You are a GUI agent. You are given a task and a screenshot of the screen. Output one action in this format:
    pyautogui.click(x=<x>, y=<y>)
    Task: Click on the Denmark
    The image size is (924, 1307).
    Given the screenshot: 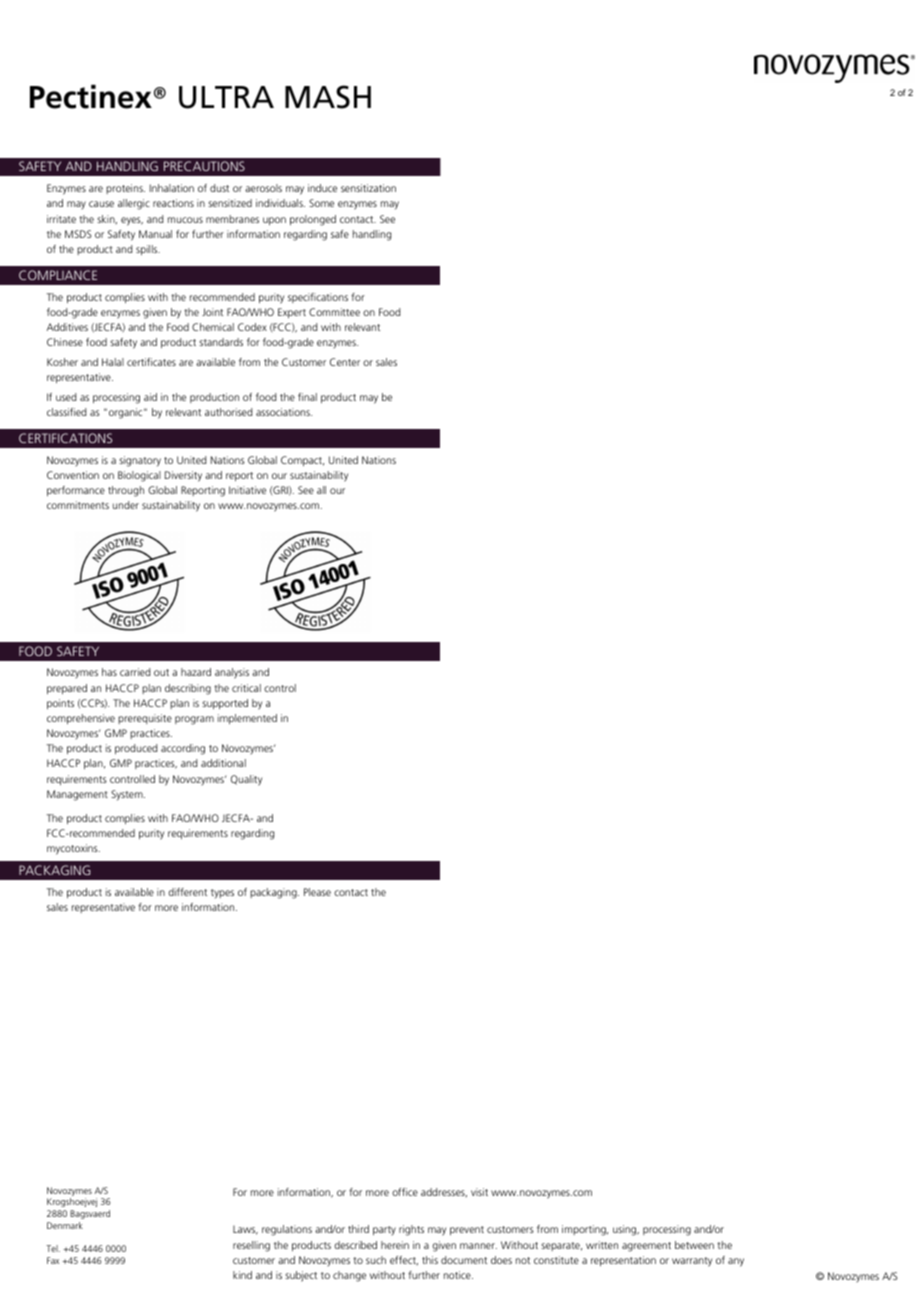 What is the action you would take?
    pyautogui.click(x=65, y=1225)
